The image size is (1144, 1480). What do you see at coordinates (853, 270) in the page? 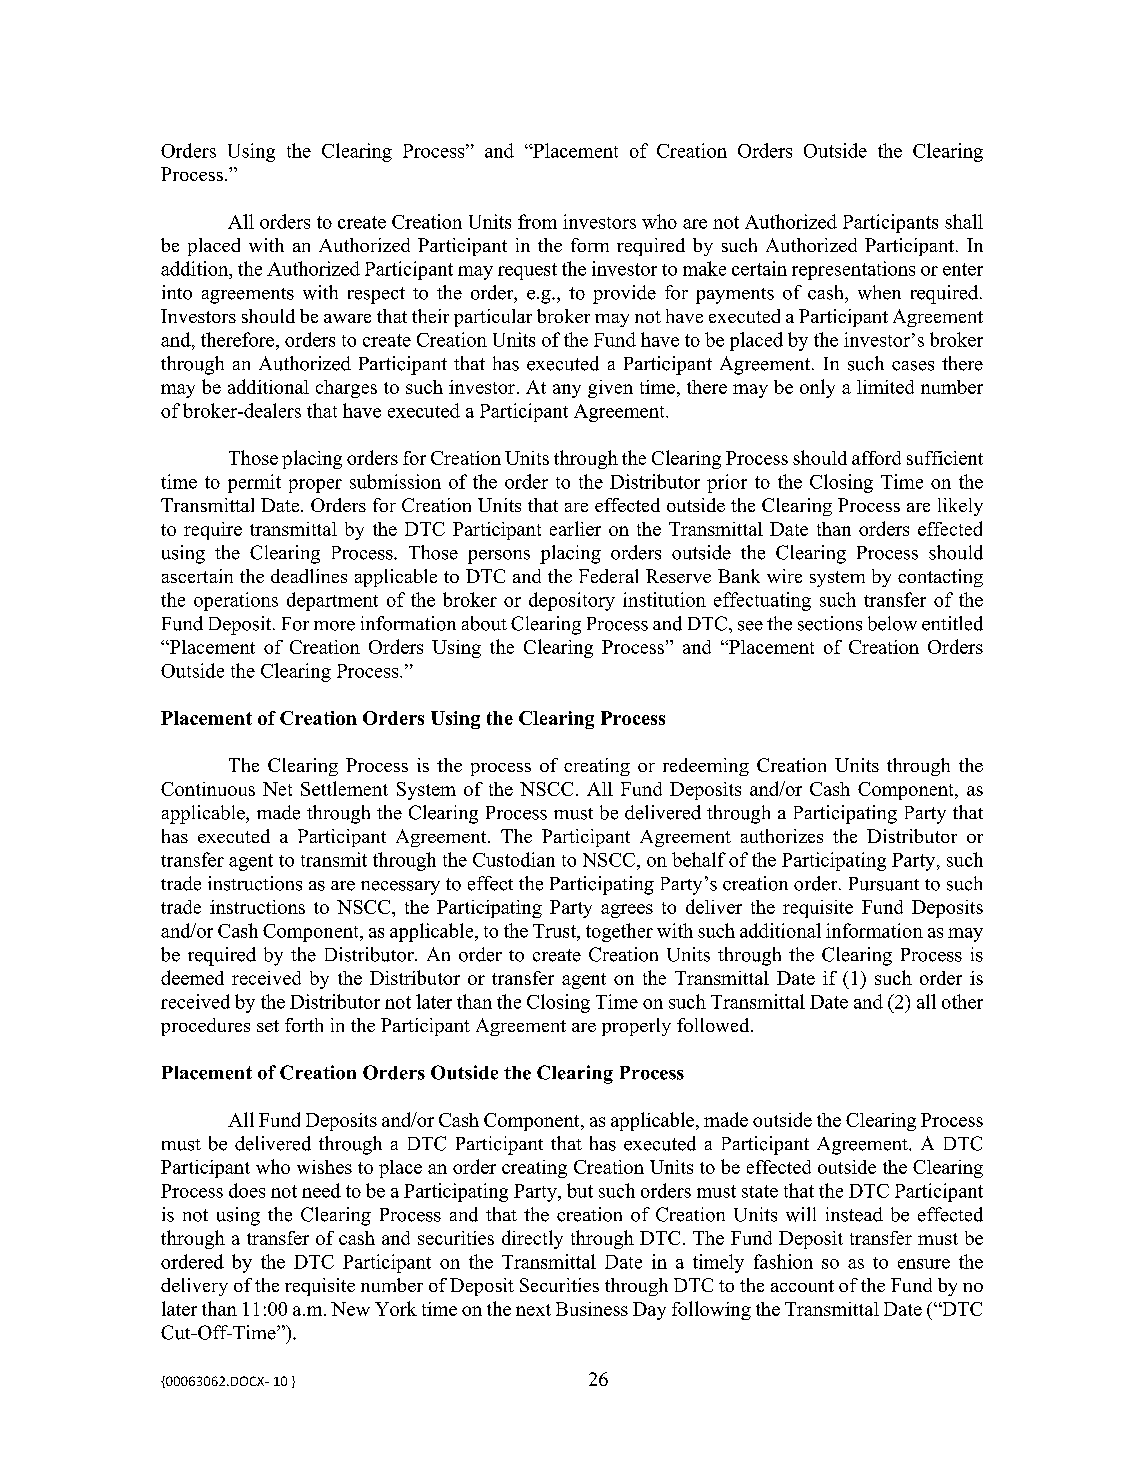
I see `representations` at bounding box center [853, 270].
